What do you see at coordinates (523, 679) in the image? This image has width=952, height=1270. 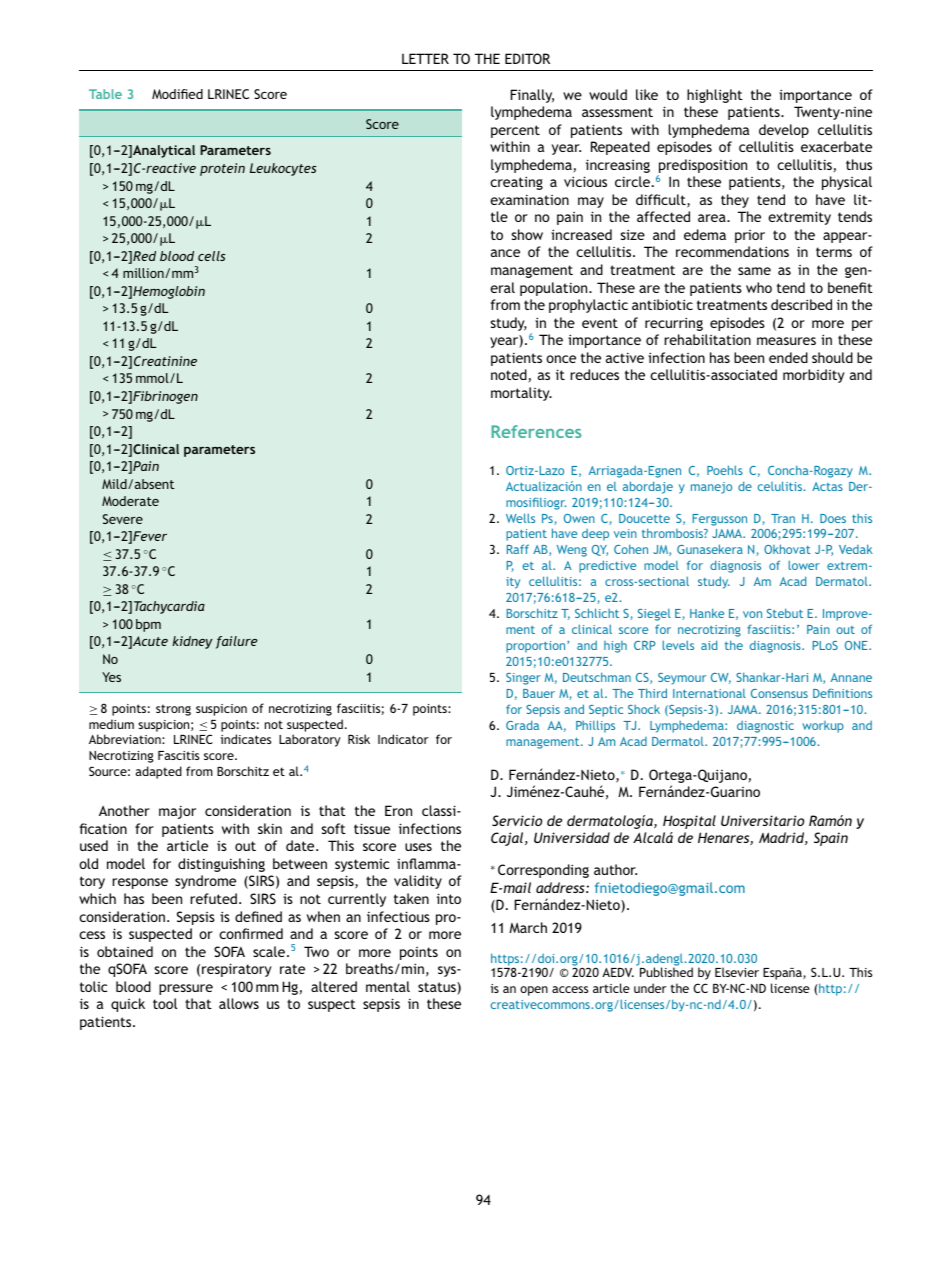 I see `Singer` at bounding box center [523, 679].
